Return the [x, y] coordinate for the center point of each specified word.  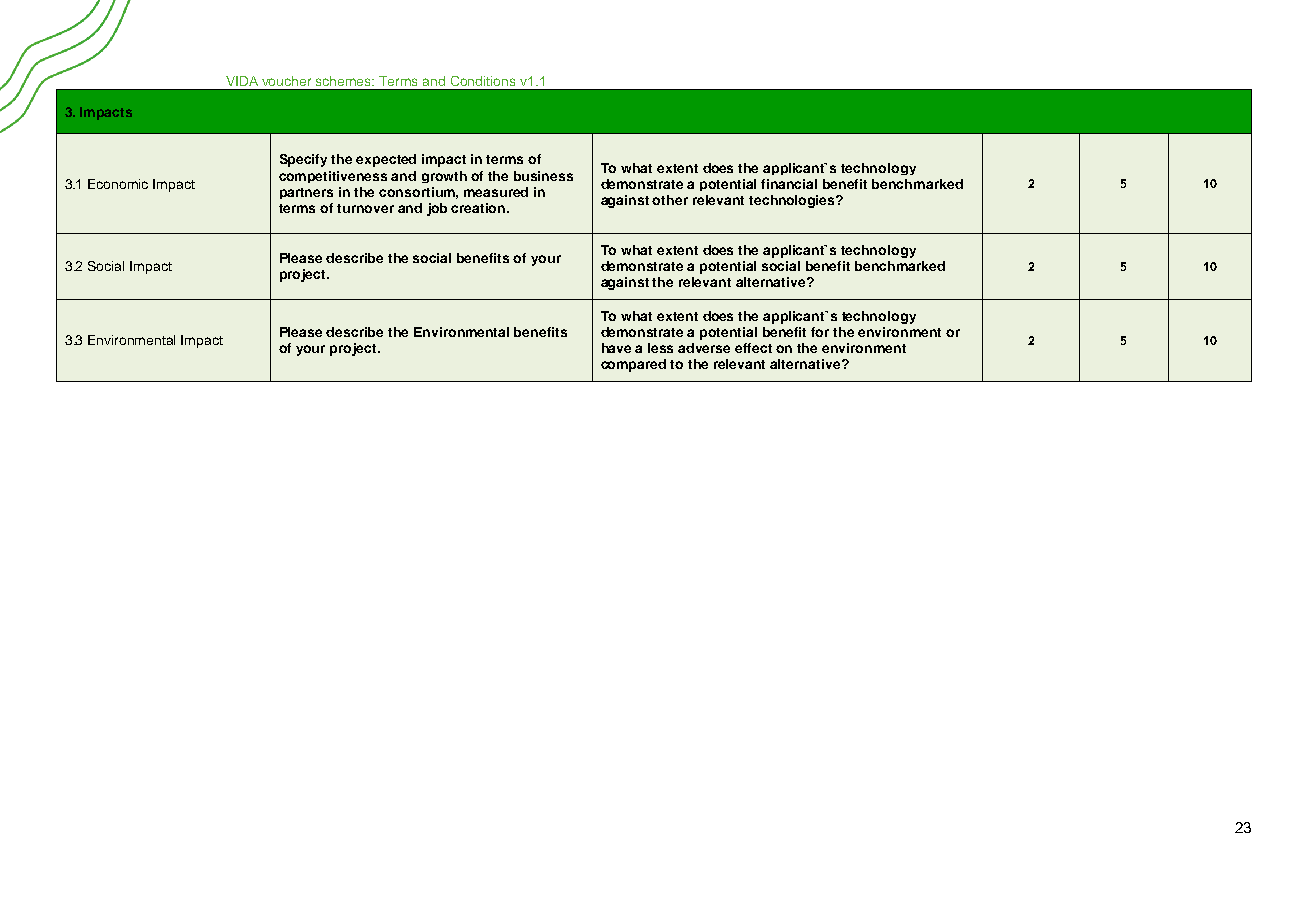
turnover [365, 208]
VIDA [242, 81]
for [820, 332]
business [543, 176]
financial [789, 184]
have [616, 348]
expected [386, 160]
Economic [118, 184]
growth [444, 177]
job [437, 209]
